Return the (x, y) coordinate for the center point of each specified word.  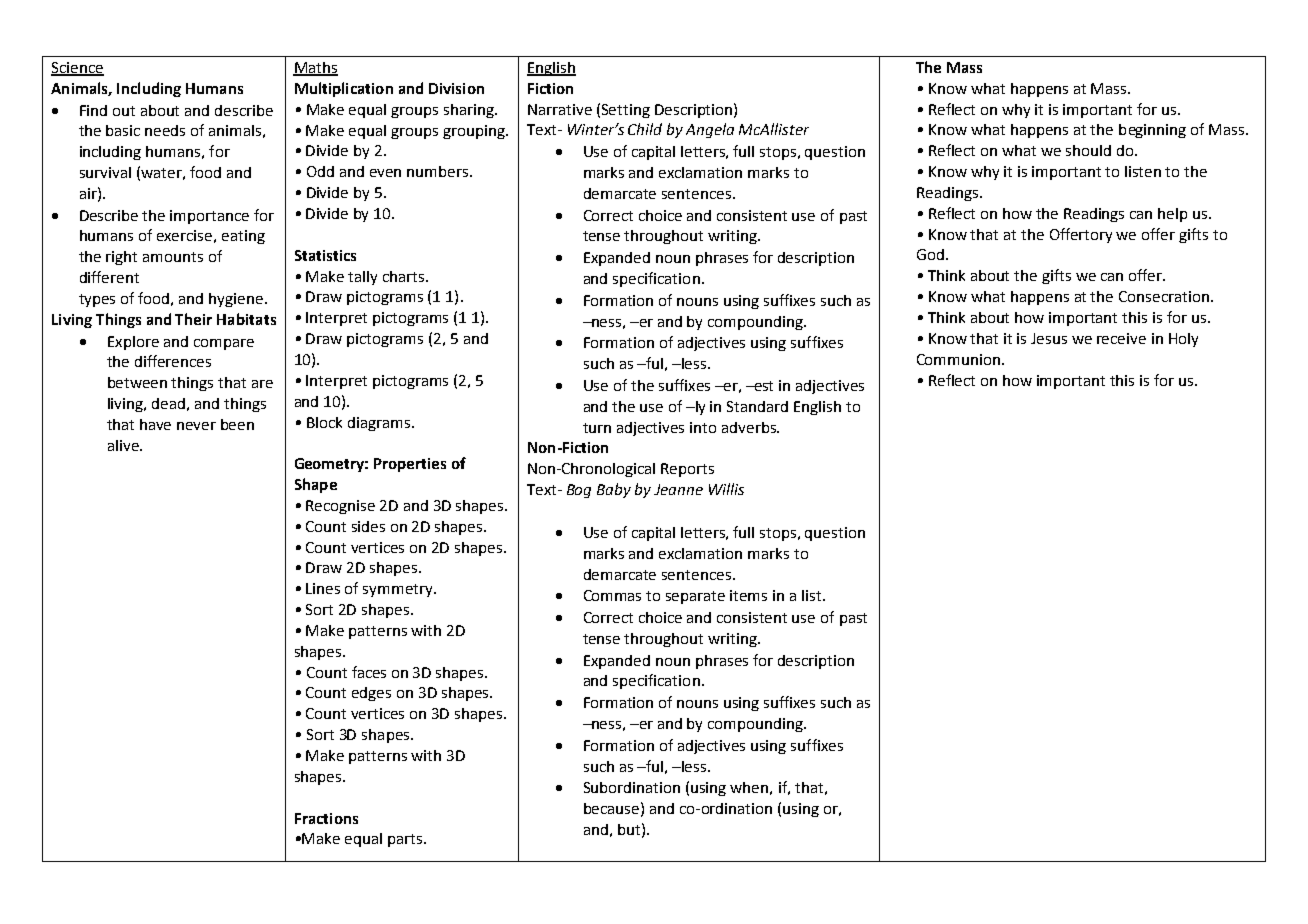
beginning (1152, 131)
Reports (687, 470)
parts (406, 840)
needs (165, 130)
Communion (960, 359)
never (196, 426)
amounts (173, 257)
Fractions (326, 818)
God (930, 254)
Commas (612, 595)
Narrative (560, 109)
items (748, 595)
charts (405, 276)
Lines (323, 588)
